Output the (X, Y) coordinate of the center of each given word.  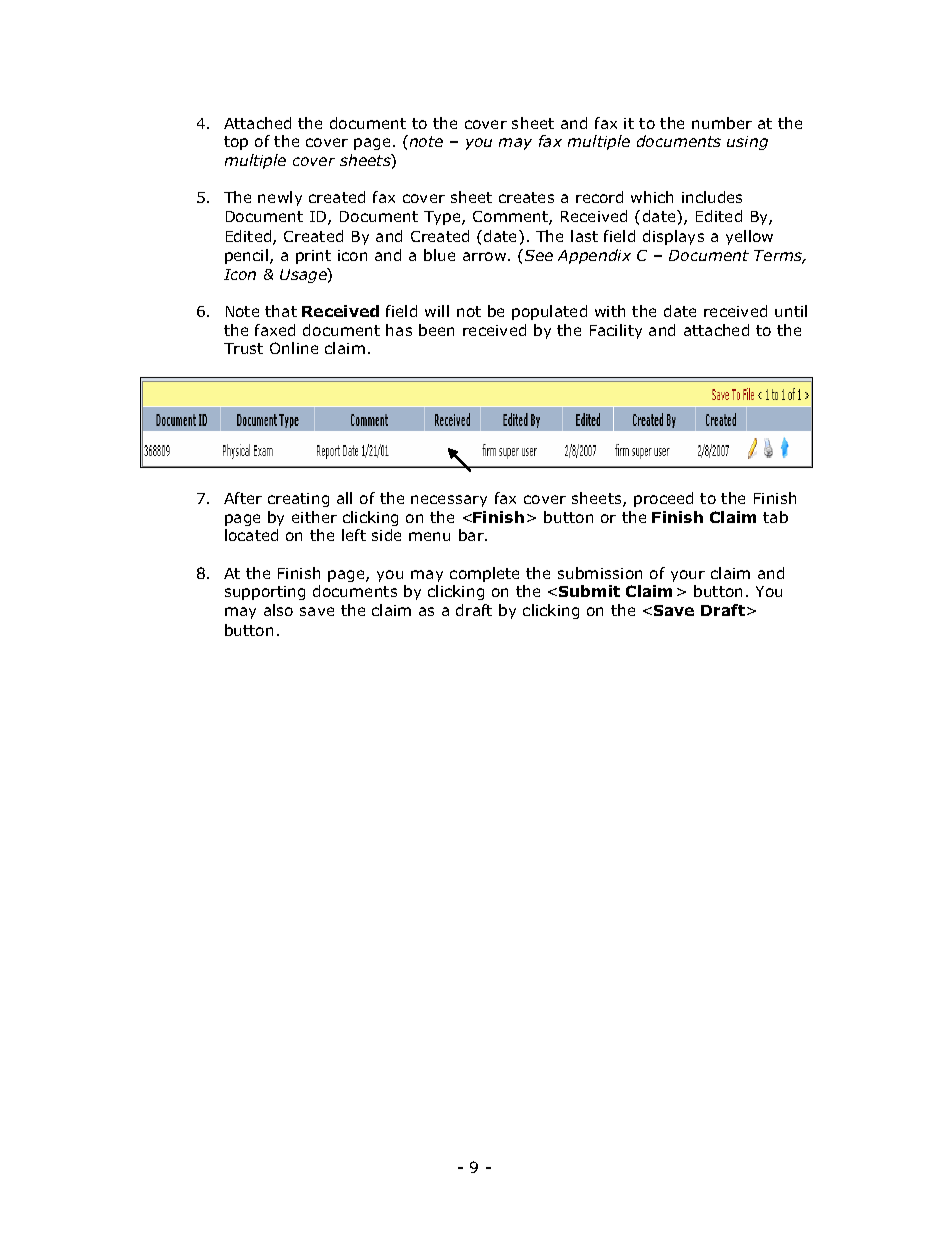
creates (526, 197)
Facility (616, 331)
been (436, 330)
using (747, 143)
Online (294, 348)
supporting (265, 593)
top (236, 143)
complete (484, 574)
